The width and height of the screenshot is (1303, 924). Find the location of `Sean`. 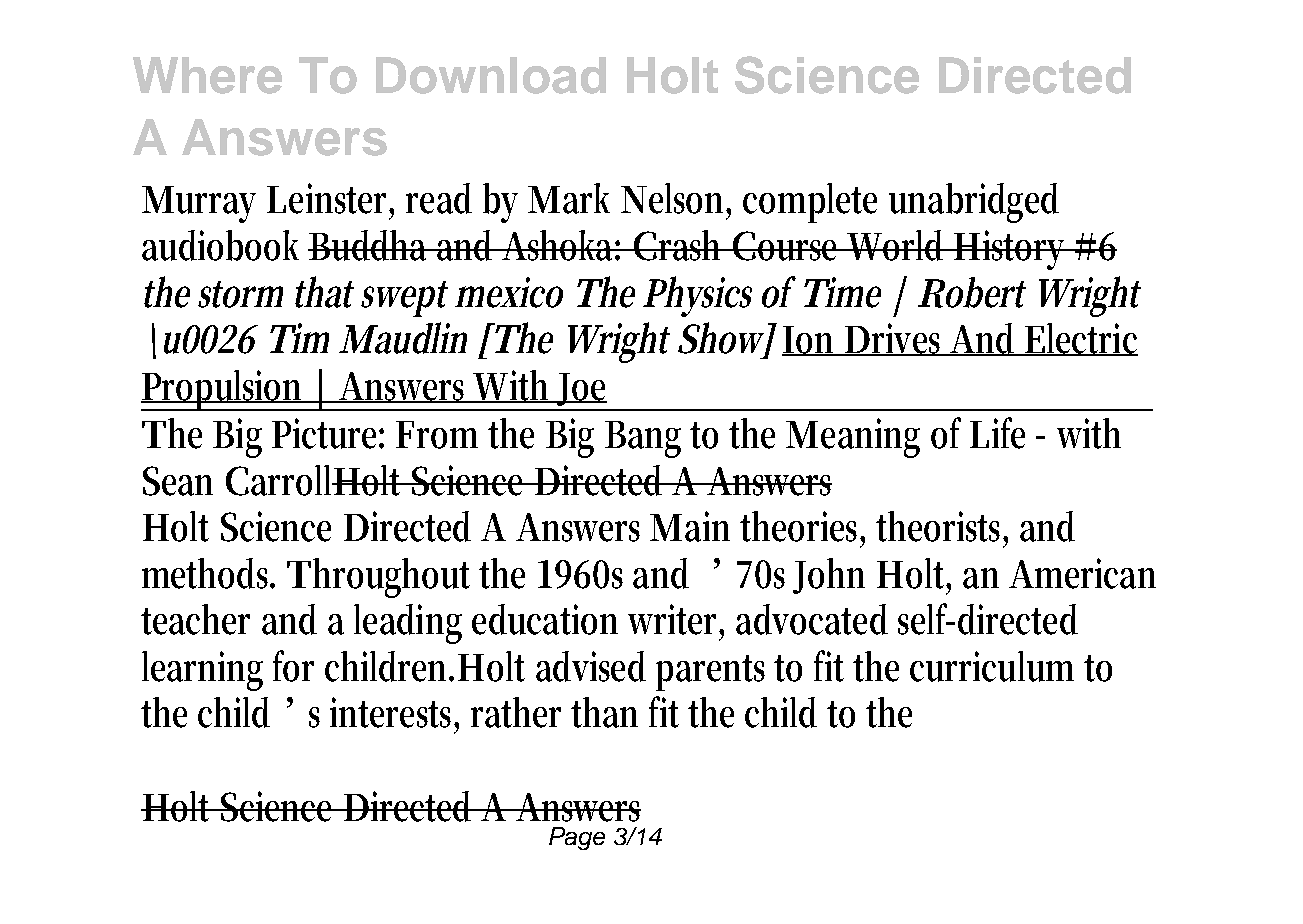

Sean is located at coordinates (178, 481).
